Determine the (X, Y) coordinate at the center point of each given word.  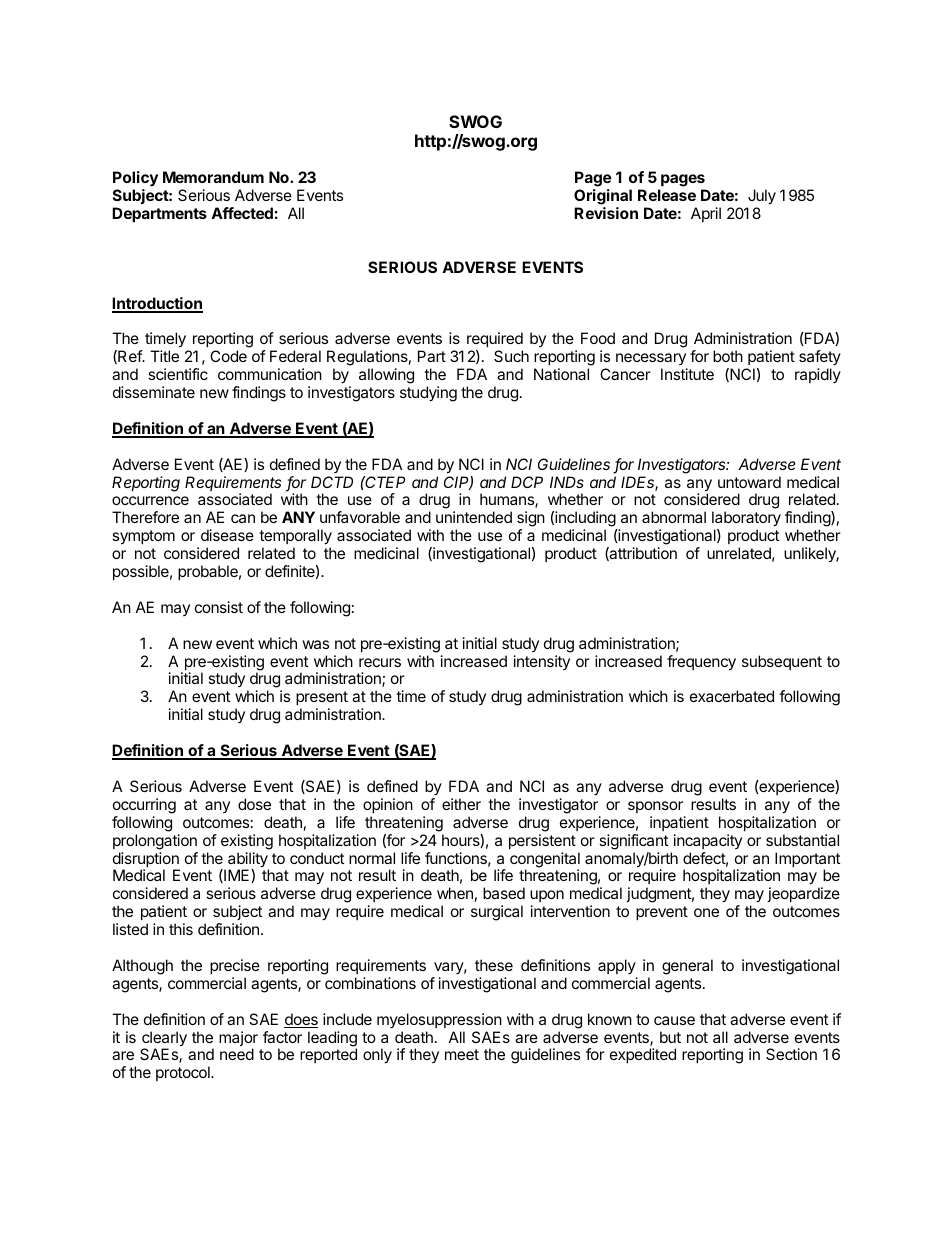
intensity (542, 662)
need (237, 1054)
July (762, 197)
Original (603, 198)
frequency (701, 663)
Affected (242, 213)
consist (219, 607)
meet (462, 1054)
